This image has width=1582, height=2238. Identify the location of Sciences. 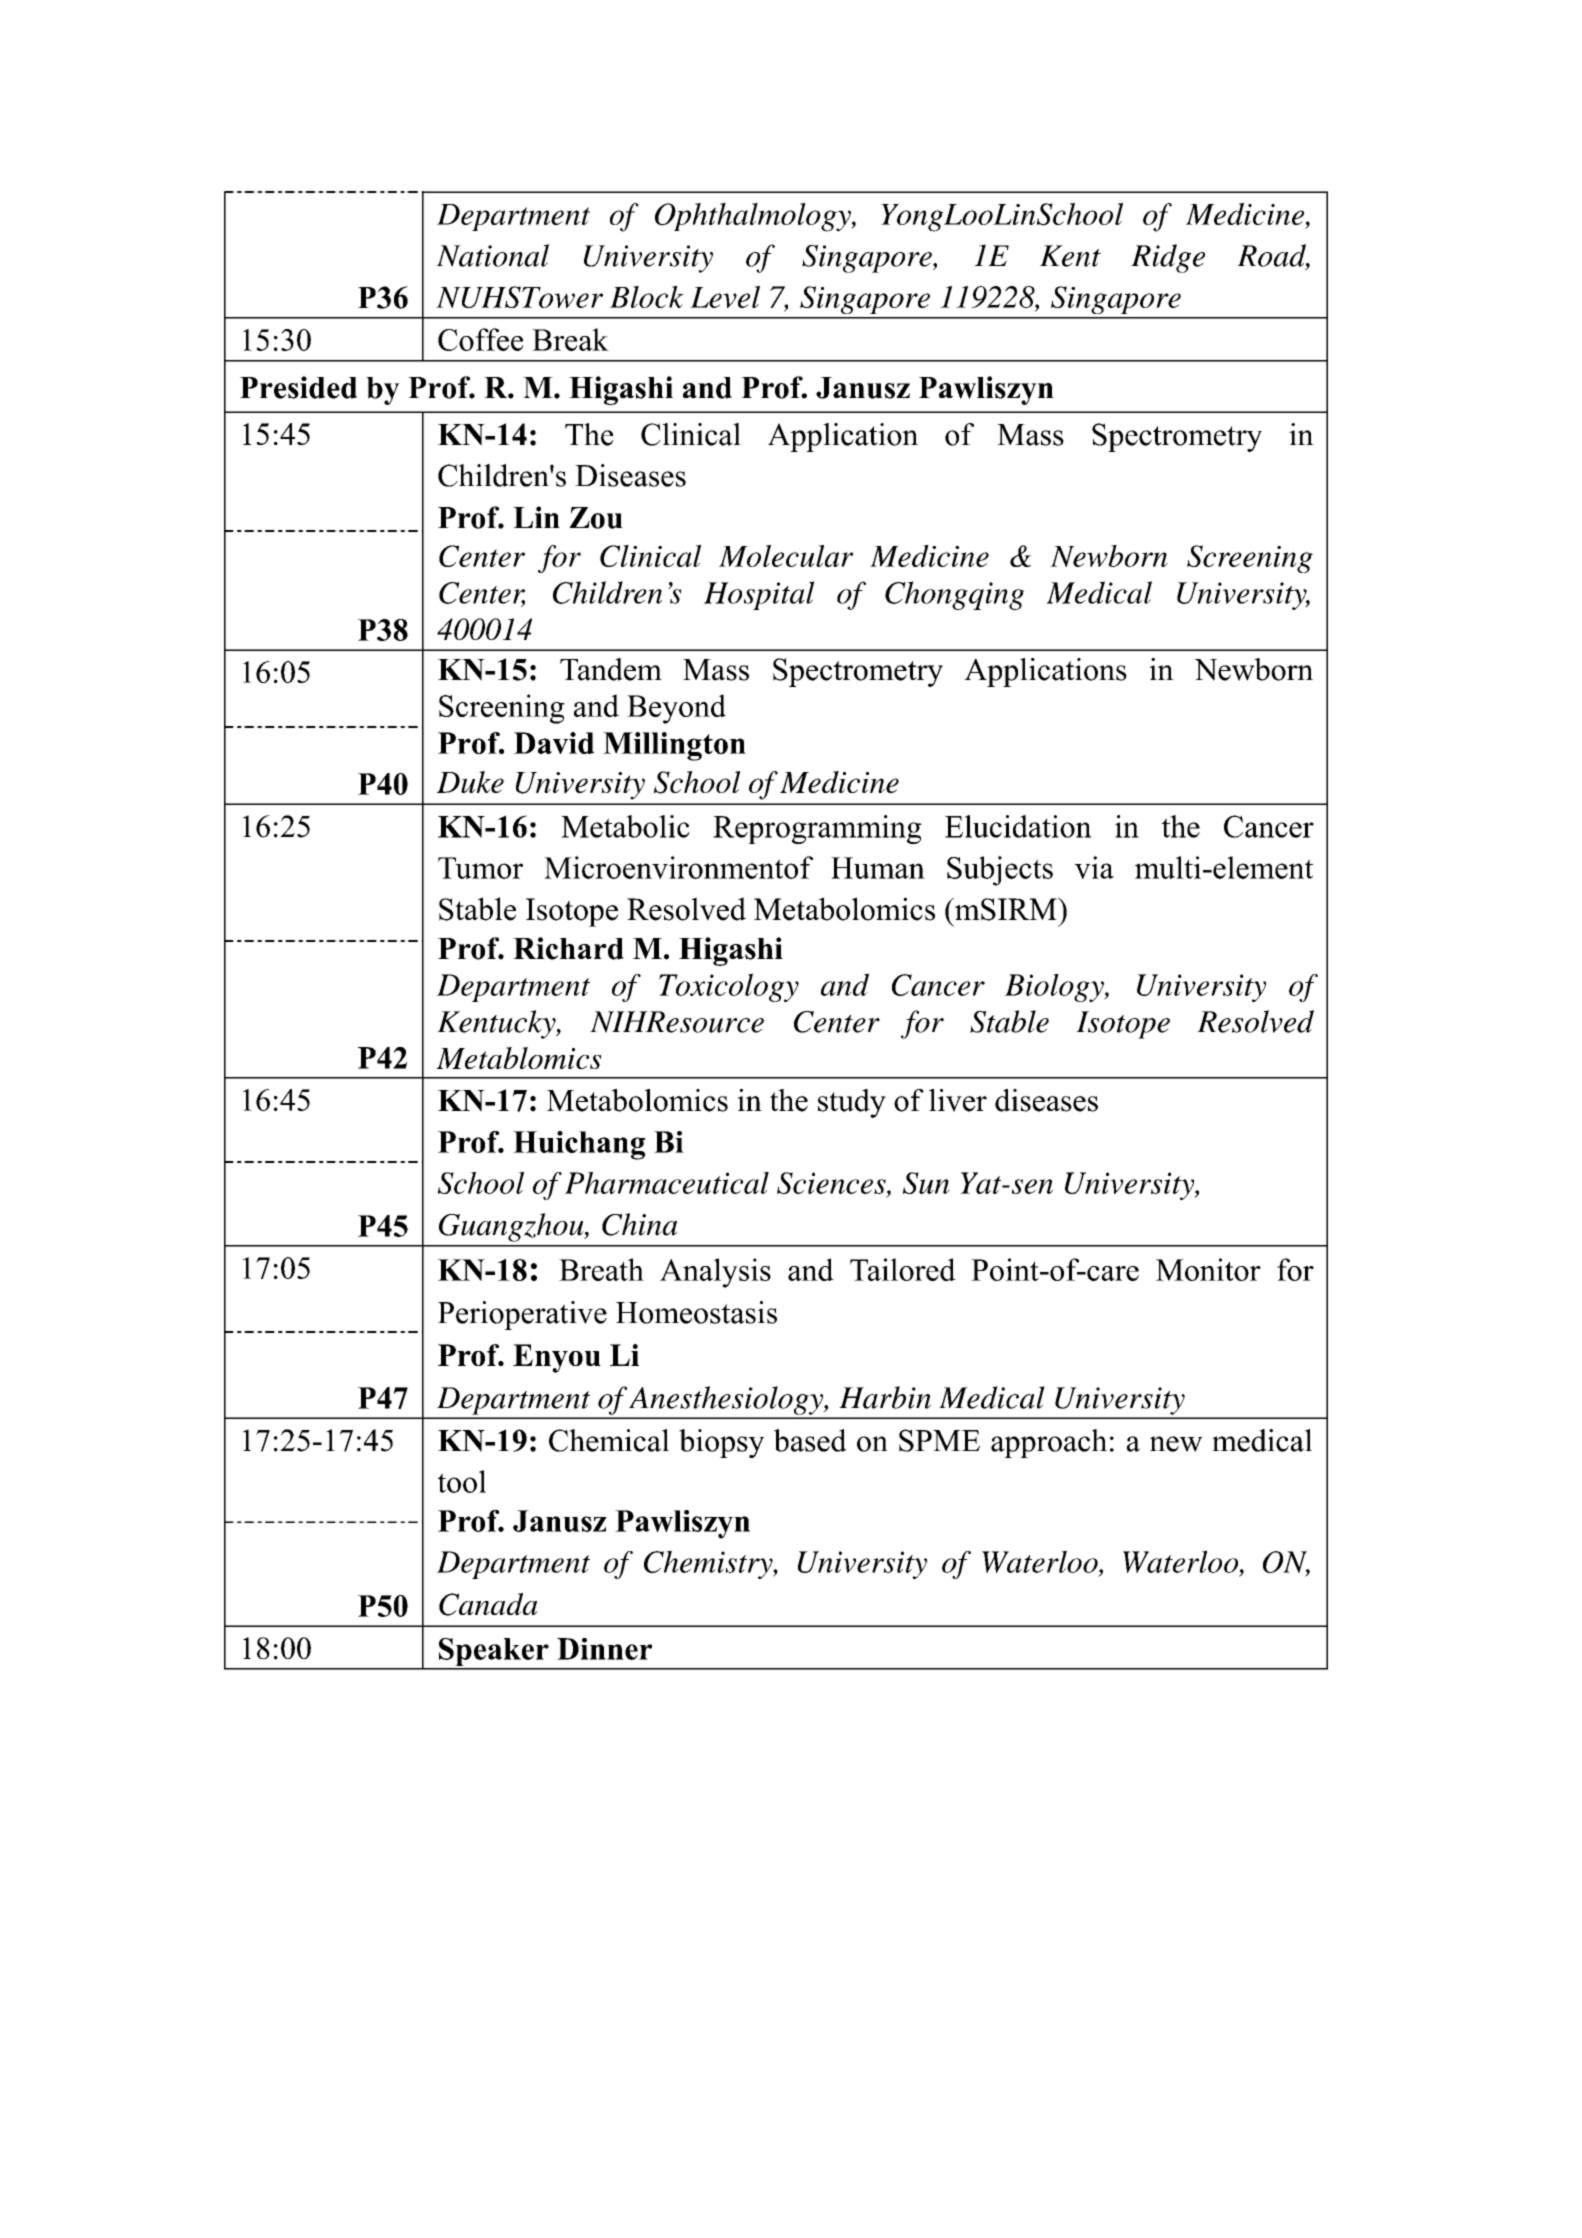
(832, 1184).
